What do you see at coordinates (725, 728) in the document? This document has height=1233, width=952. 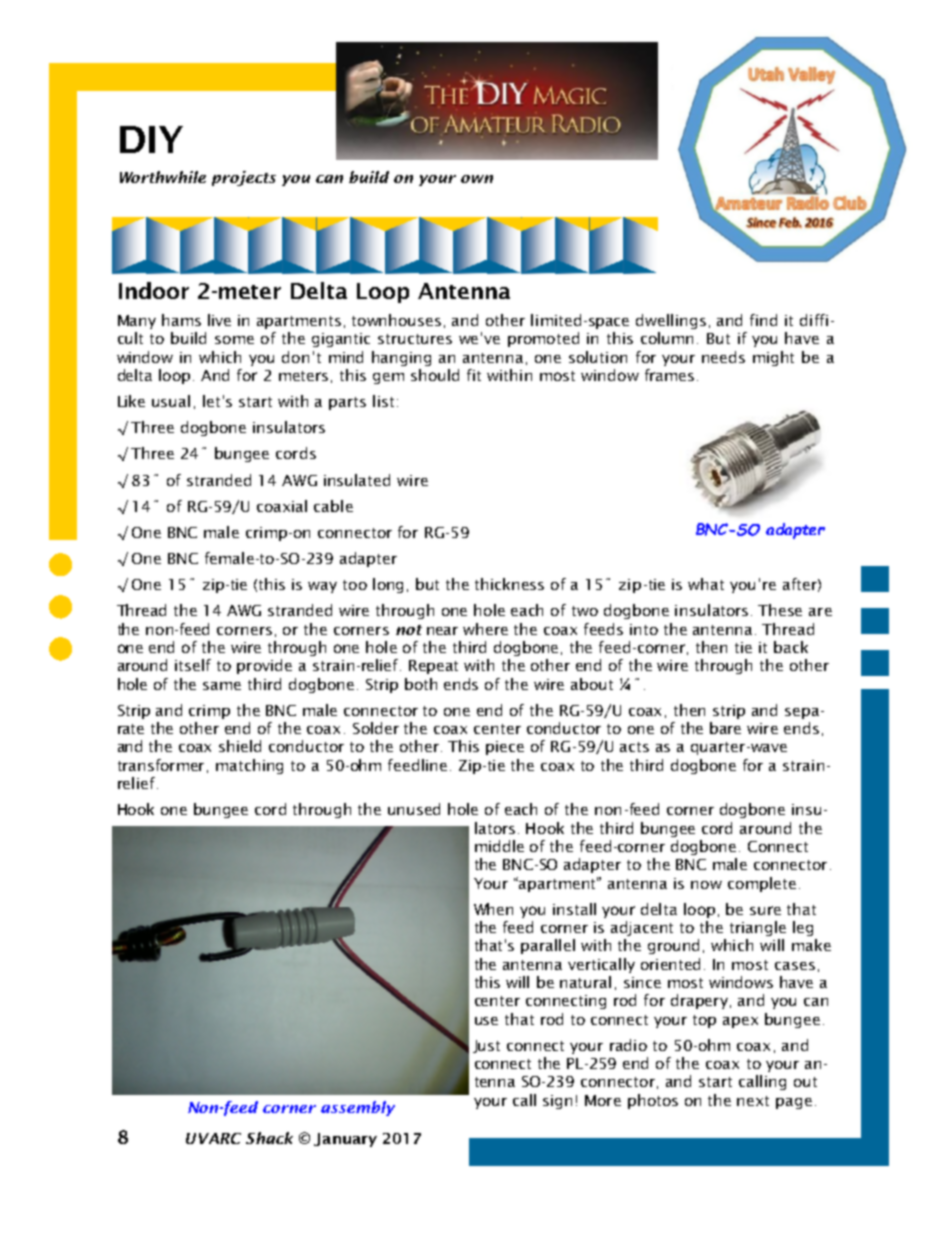 I see `bare` at bounding box center [725, 728].
